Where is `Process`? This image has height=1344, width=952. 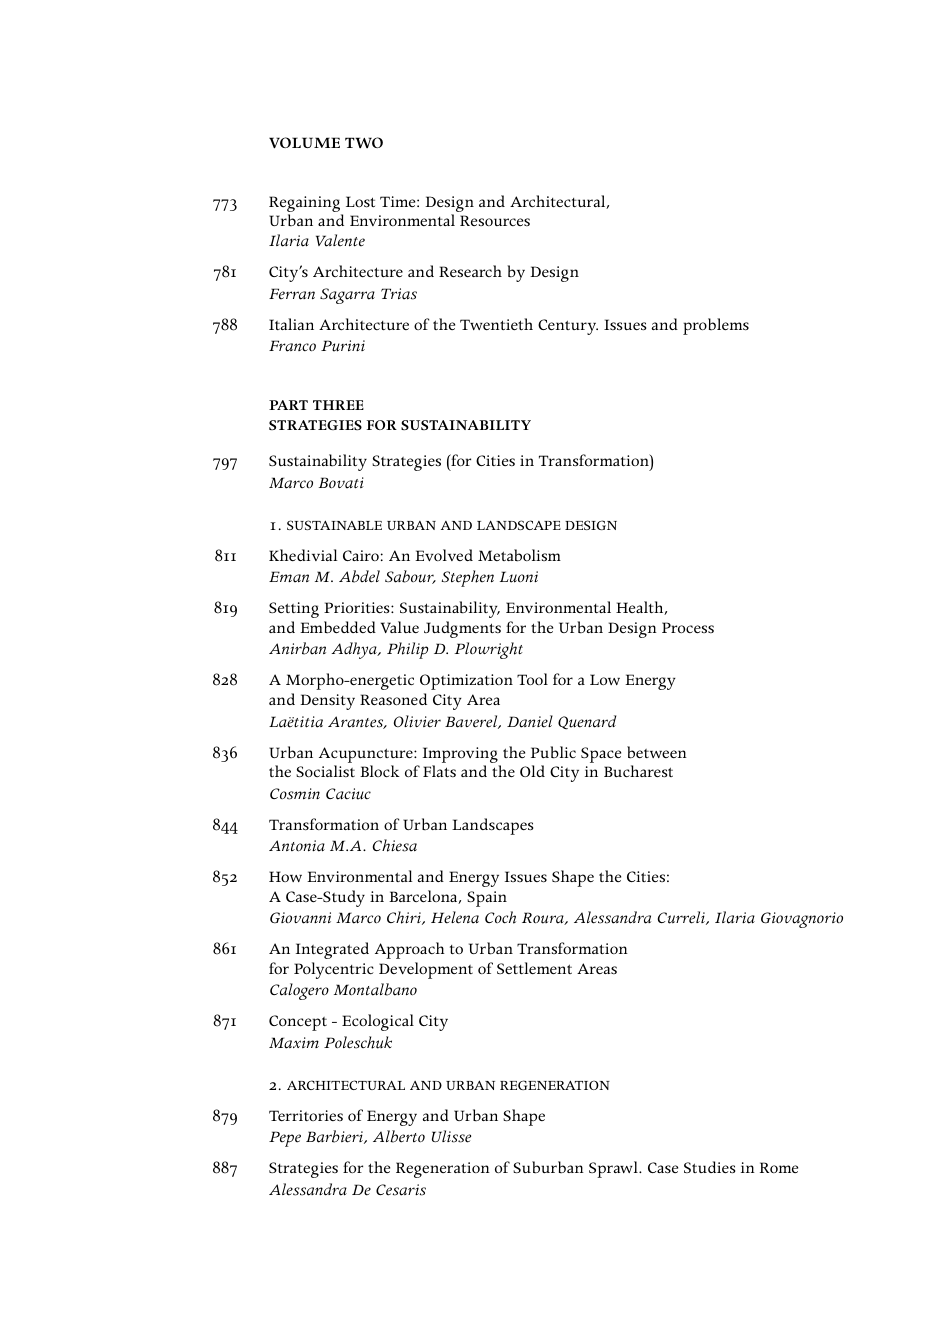 Process is located at coordinates (688, 627).
